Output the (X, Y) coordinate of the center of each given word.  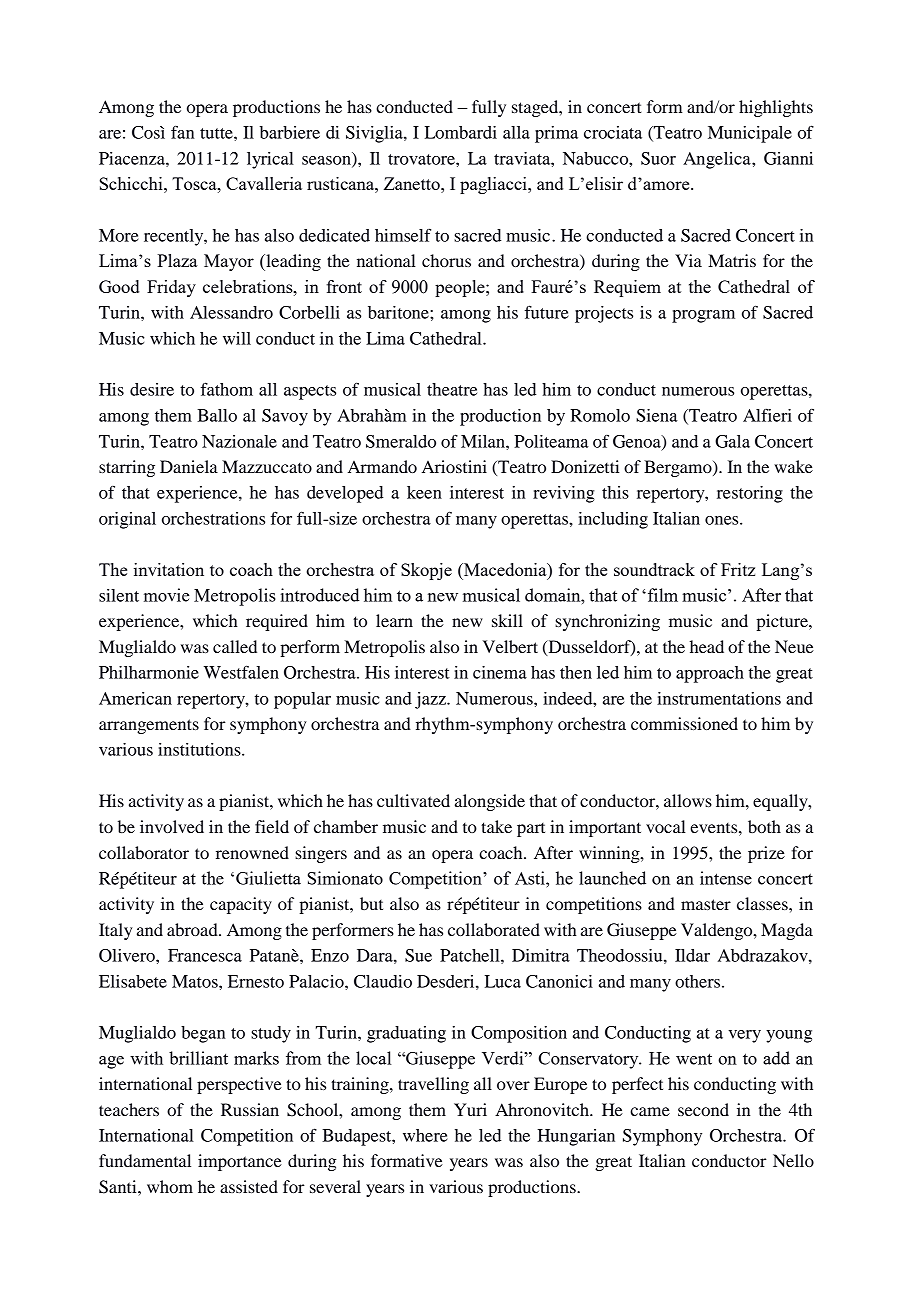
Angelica (718, 160)
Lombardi (461, 132)
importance (240, 1162)
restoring (750, 494)
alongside (490, 802)
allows (688, 800)
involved (172, 826)
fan (182, 132)
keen (424, 492)
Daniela (189, 466)
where (425, 1135)
